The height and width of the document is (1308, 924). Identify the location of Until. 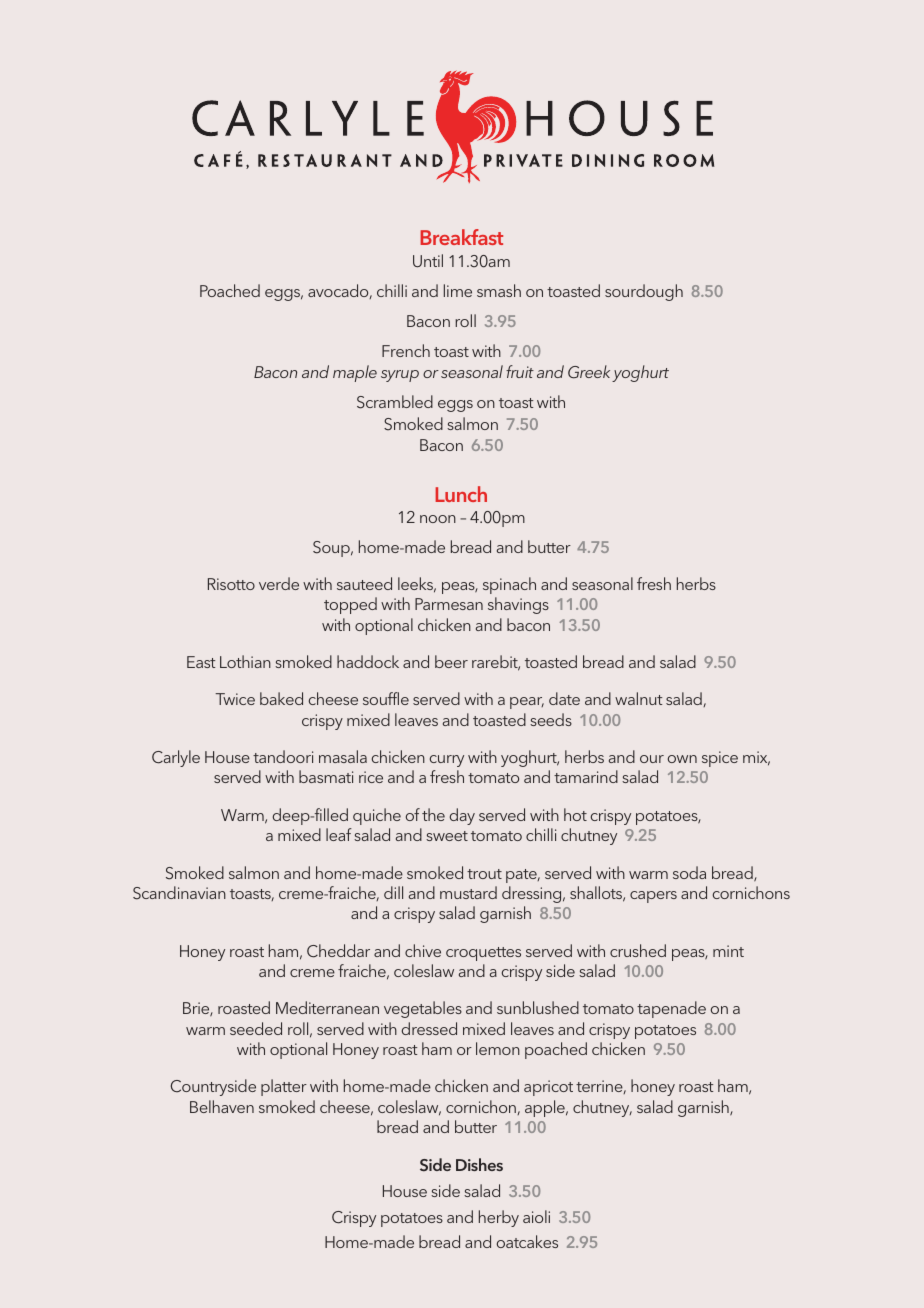
(428, 261).
